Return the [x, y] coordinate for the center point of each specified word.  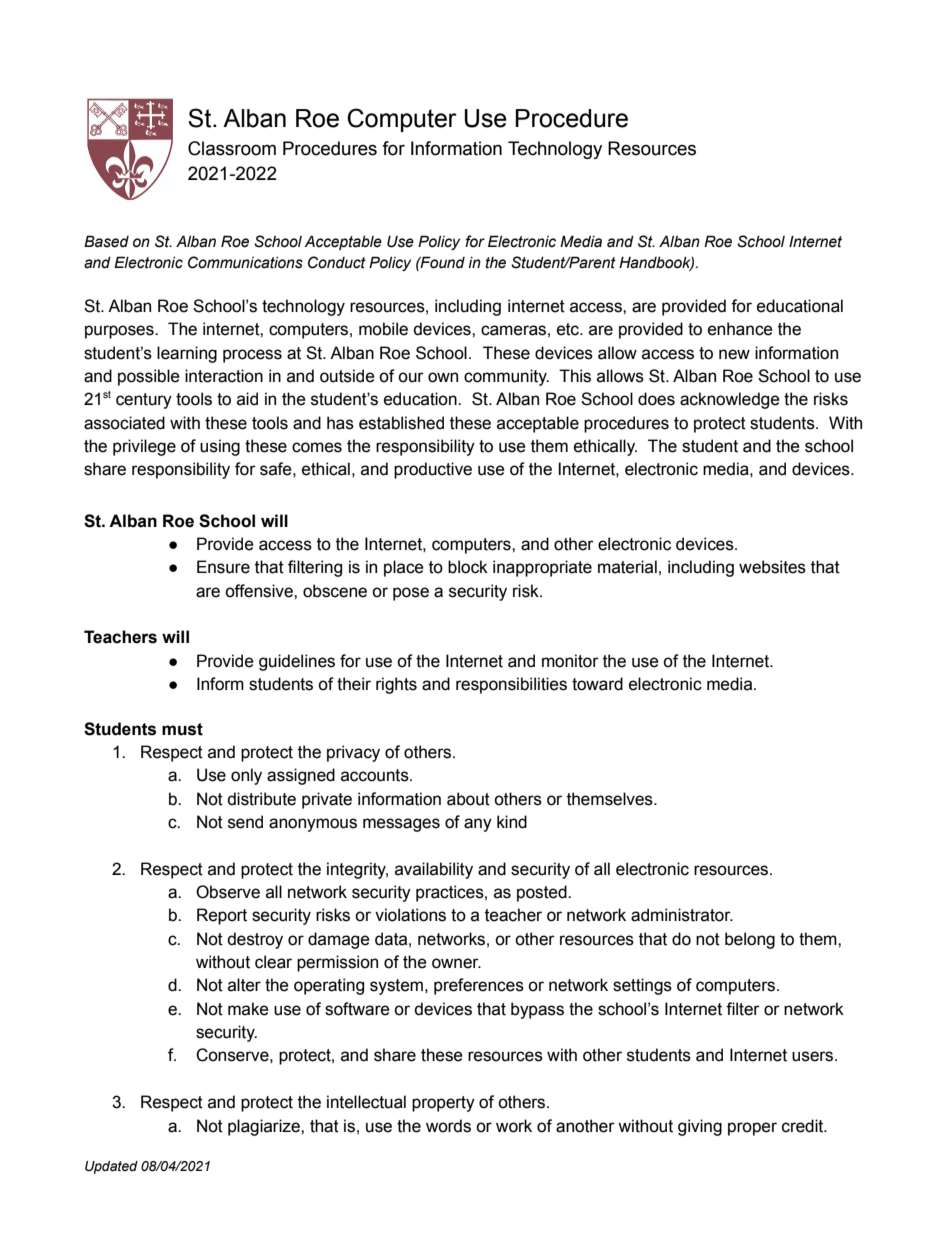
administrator [682, 915]
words [448, 1126]
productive [433, 470]
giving [700, 1127]
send [245, 822]
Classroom [232, 148]
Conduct [337, 262]
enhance [740, 329]
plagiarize [265, 1127]
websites [772, 567]
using [220, 447]
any [478, 825]
